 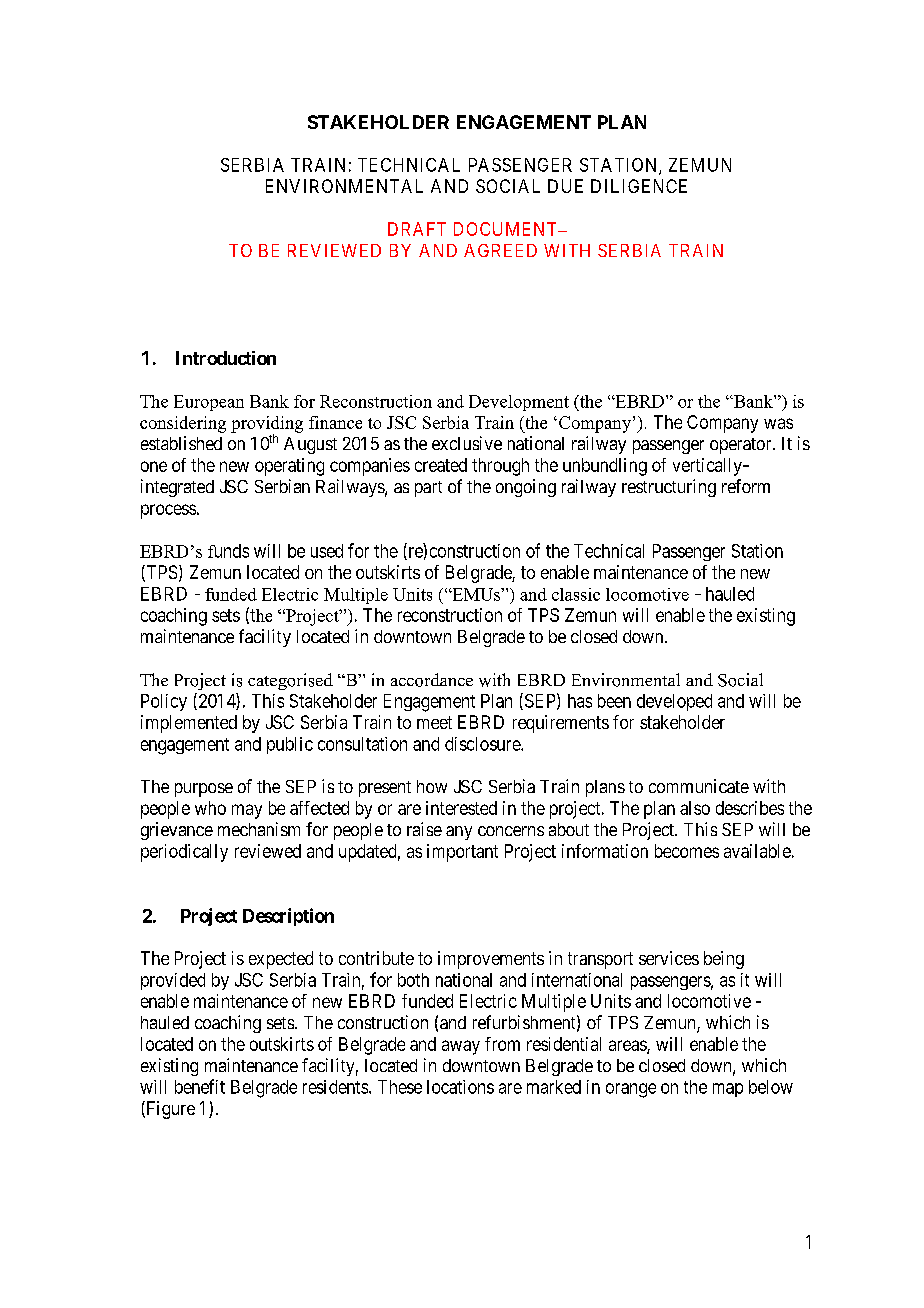 I want to click on DOCUMENT, so click(x=507, y=229).
